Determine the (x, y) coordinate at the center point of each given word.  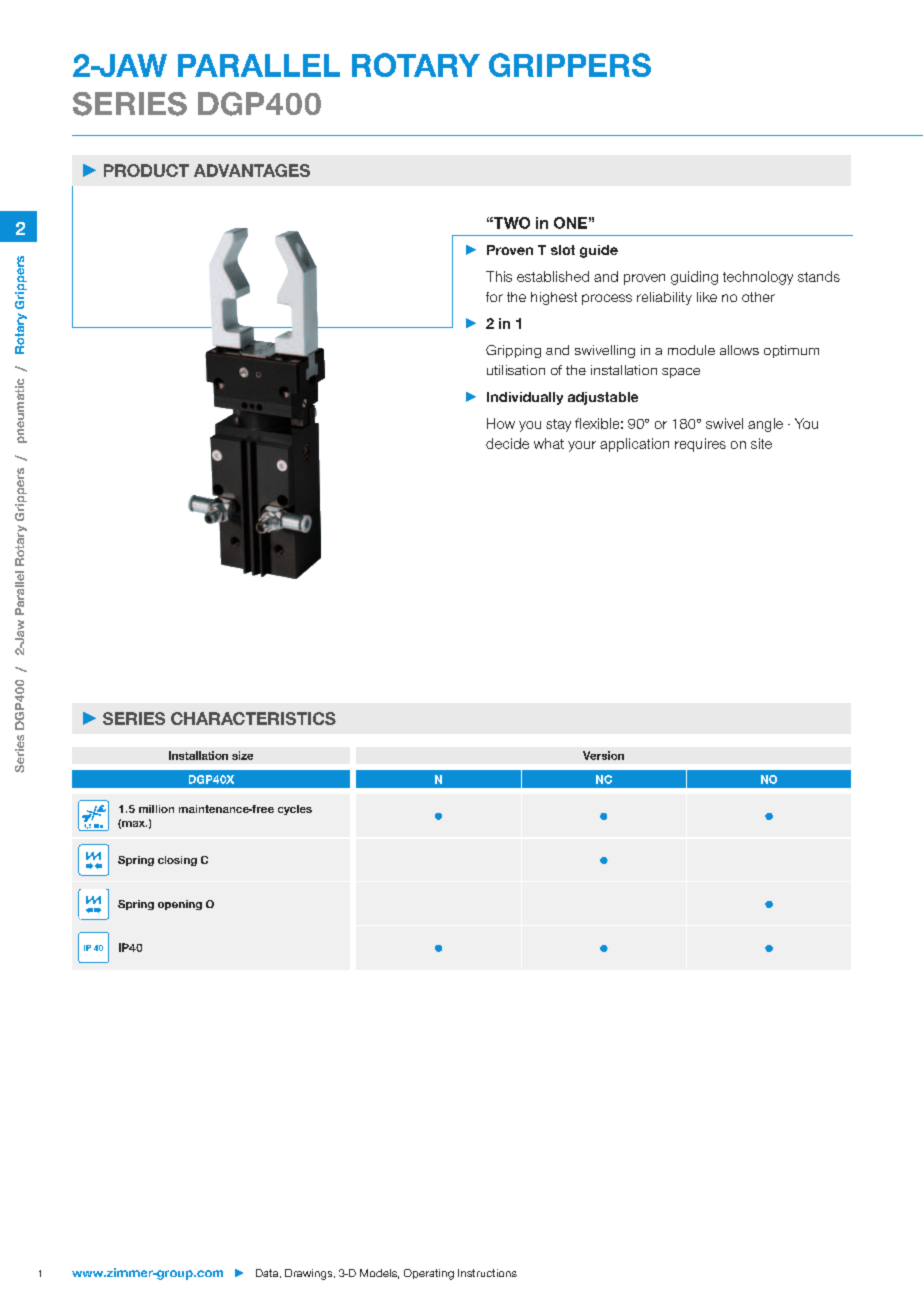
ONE (570, 223)
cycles (295, 810)
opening (180, 905)
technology (758, 278)
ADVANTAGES (252, 170)
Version (603, 755)
